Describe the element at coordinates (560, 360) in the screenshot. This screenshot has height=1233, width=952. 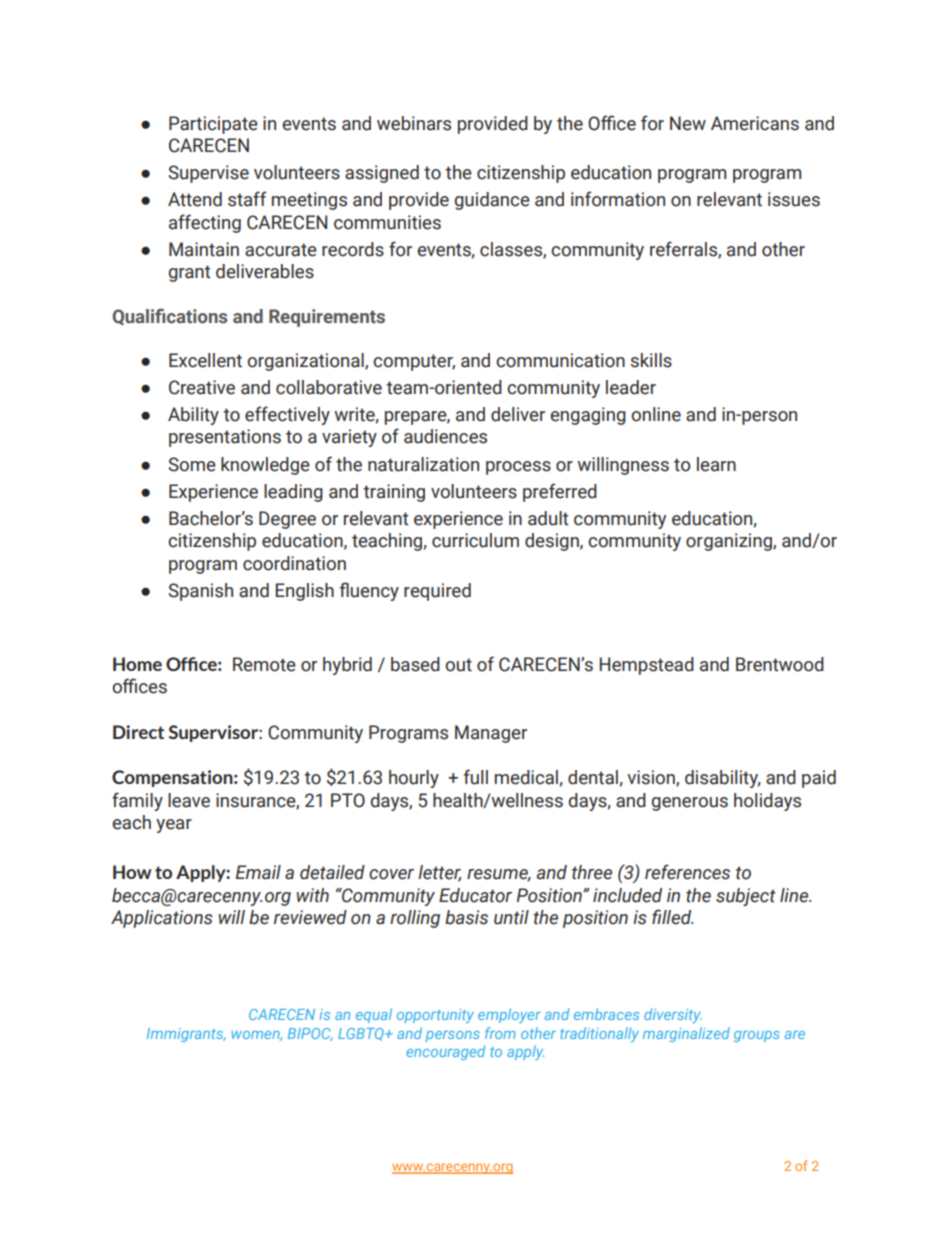
I see `communication` at that location.
